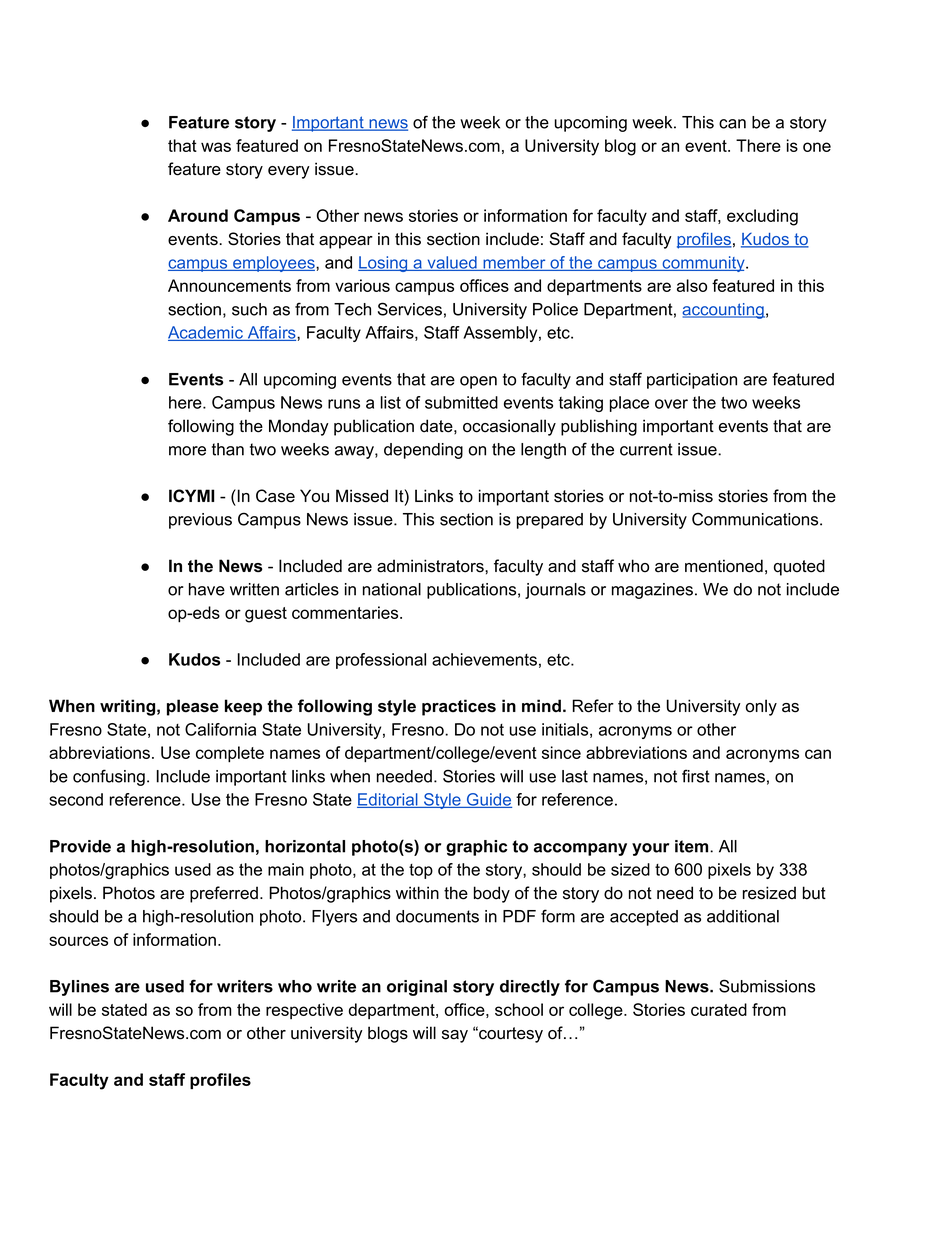 This screenshot has height=1233, width=952. Describe the element at coordinates (761, 707) in the screenshot. I see `only` at that location.
